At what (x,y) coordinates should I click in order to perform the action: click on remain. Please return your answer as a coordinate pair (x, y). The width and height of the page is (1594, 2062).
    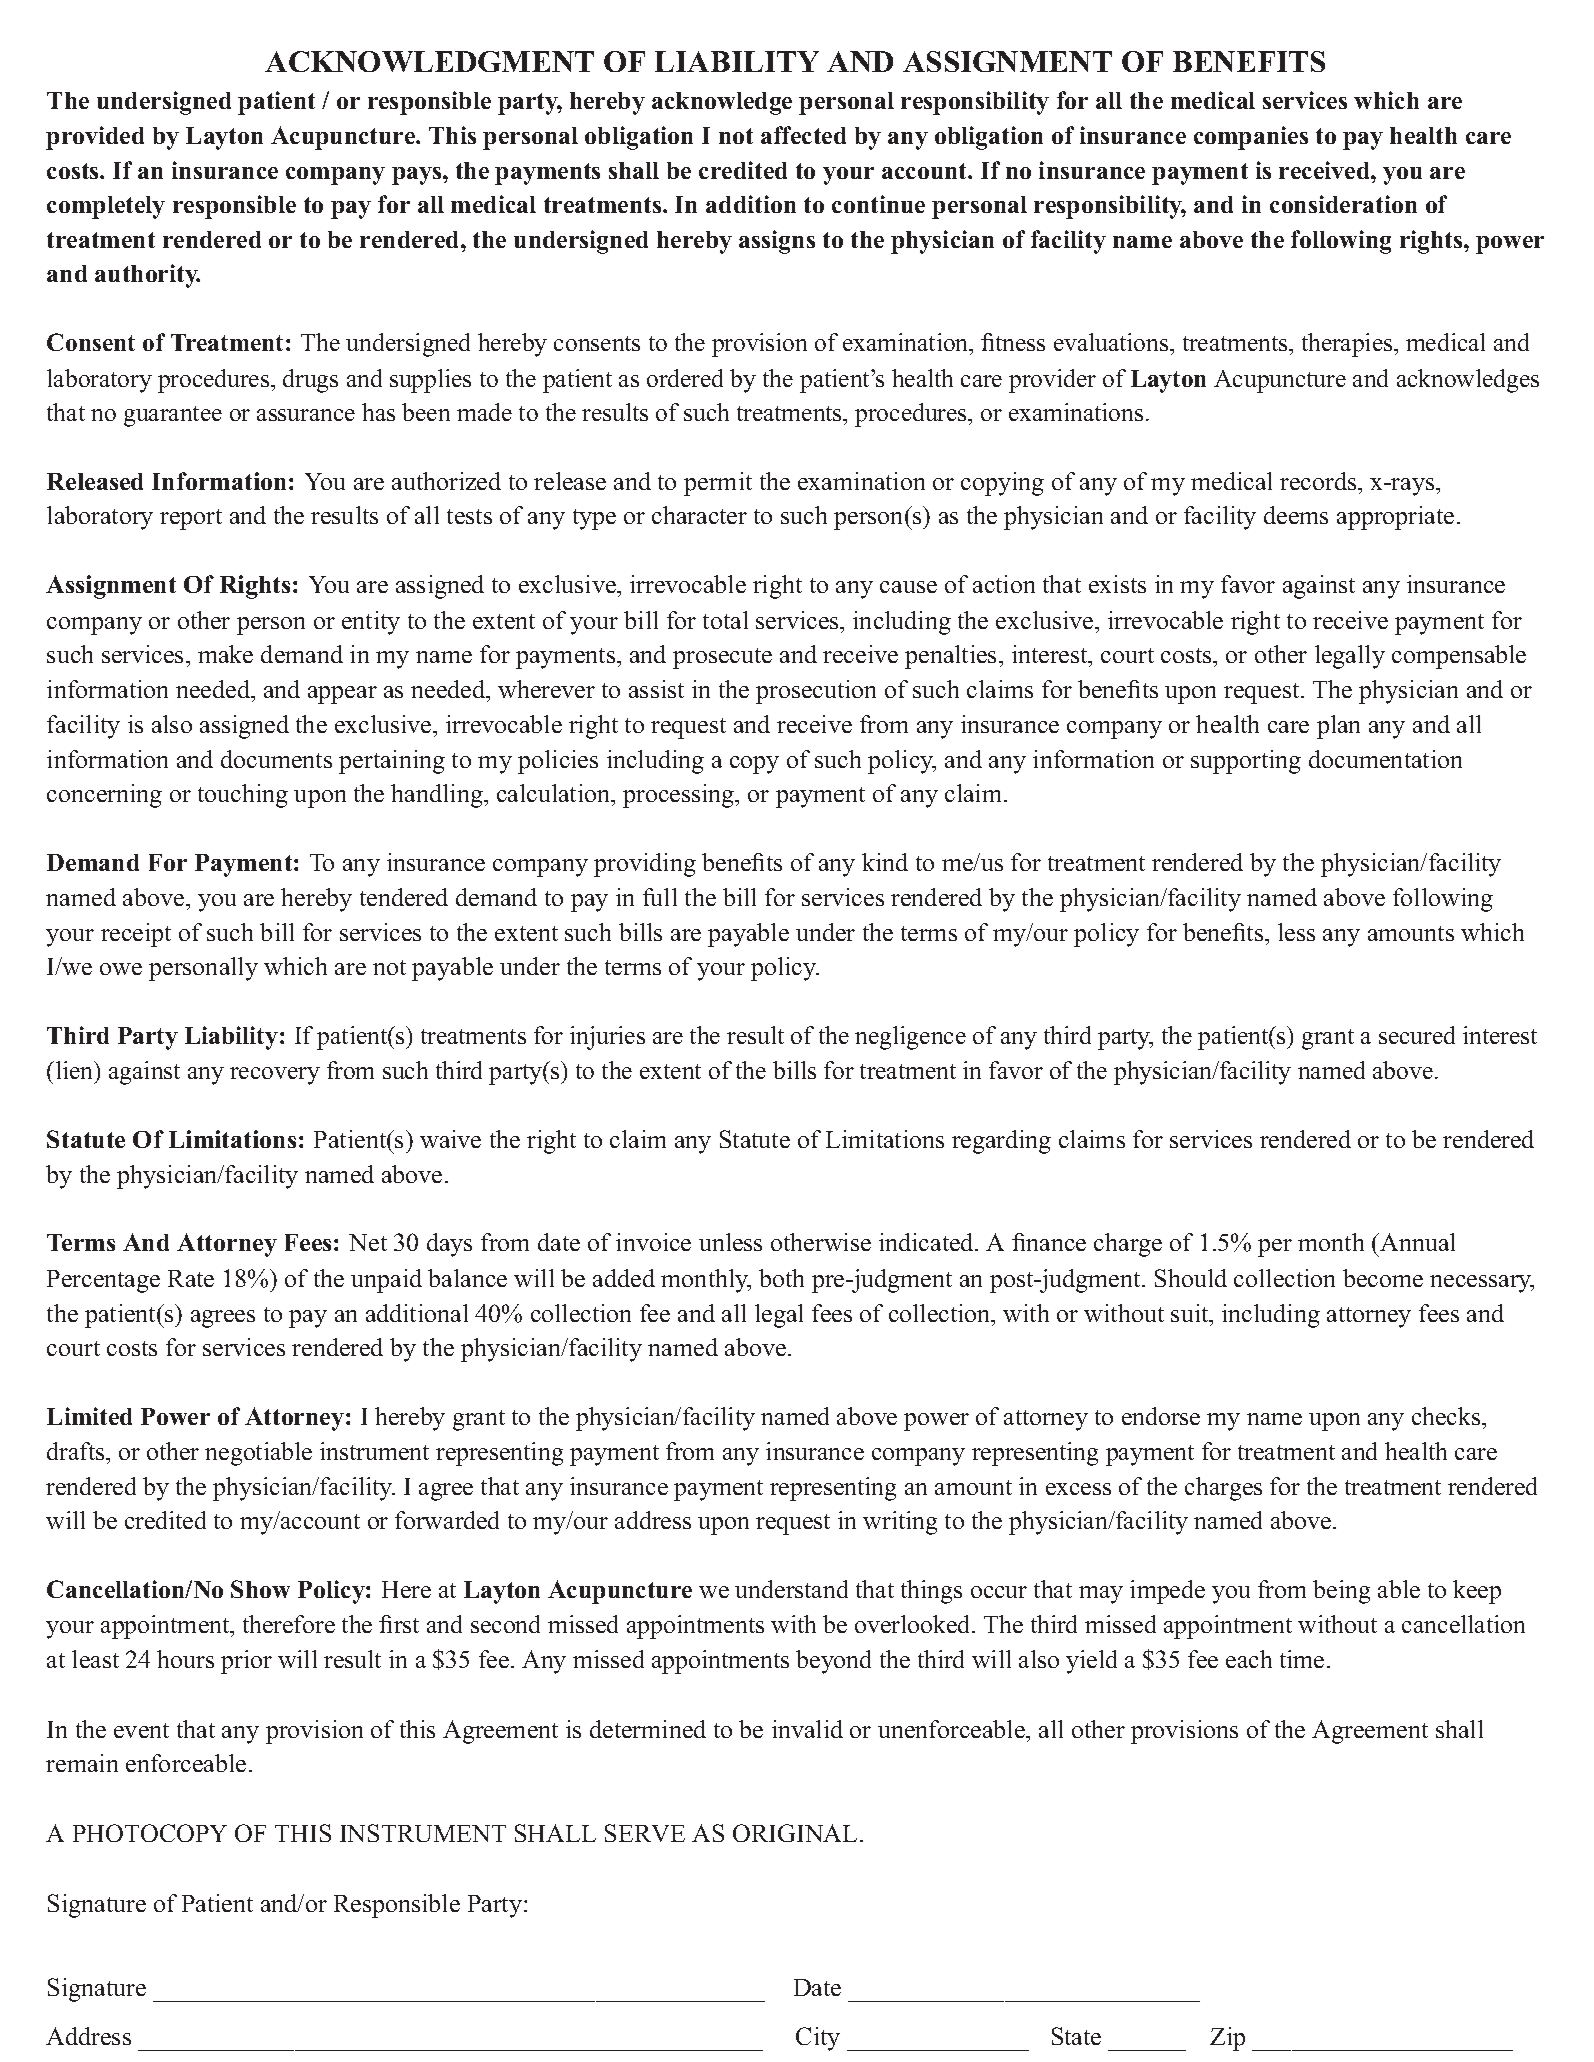
    Looking at the image, I should click on (82, 1763).
